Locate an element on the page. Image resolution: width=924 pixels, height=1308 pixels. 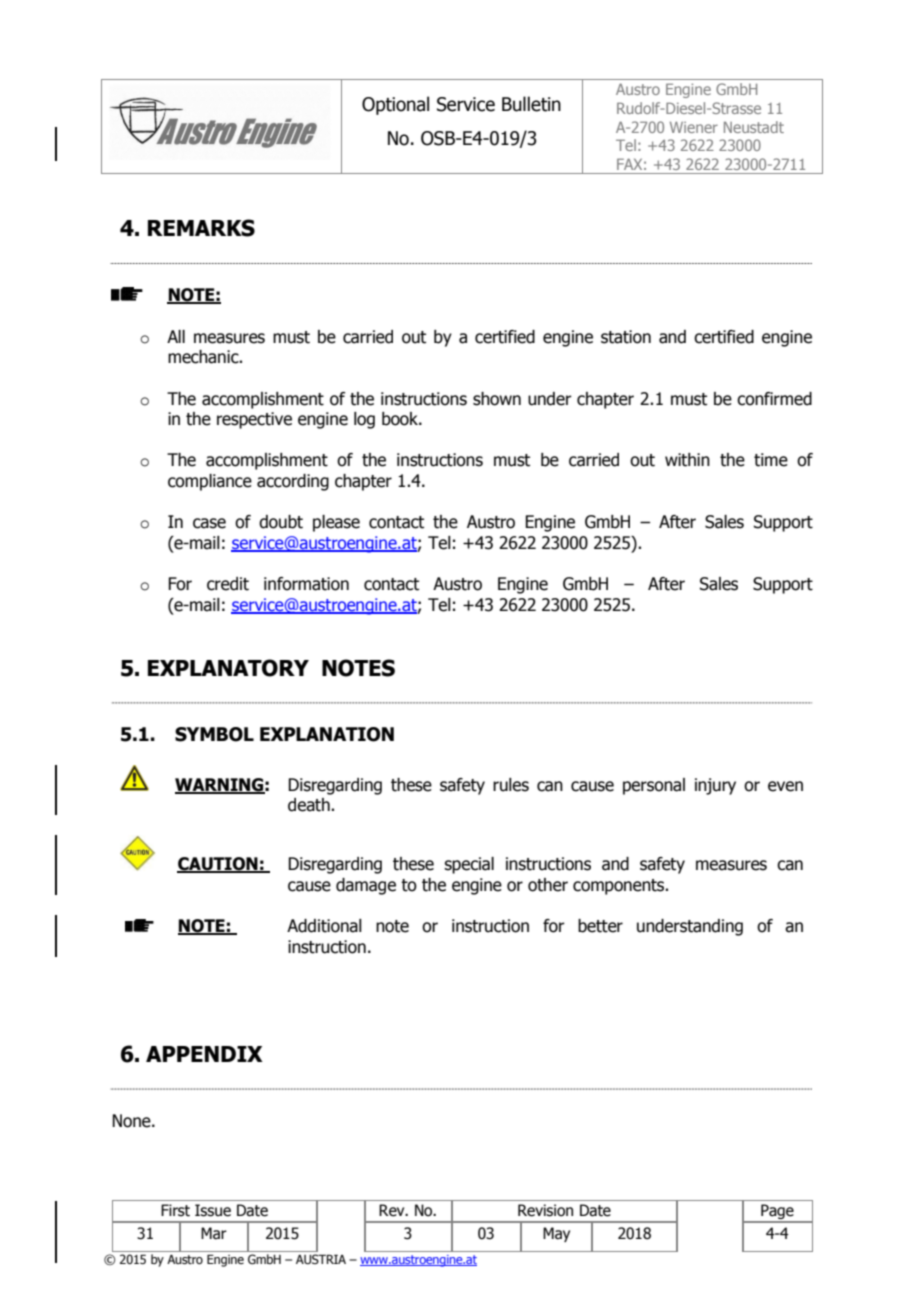
shown is located at coordinates (497, 399).
